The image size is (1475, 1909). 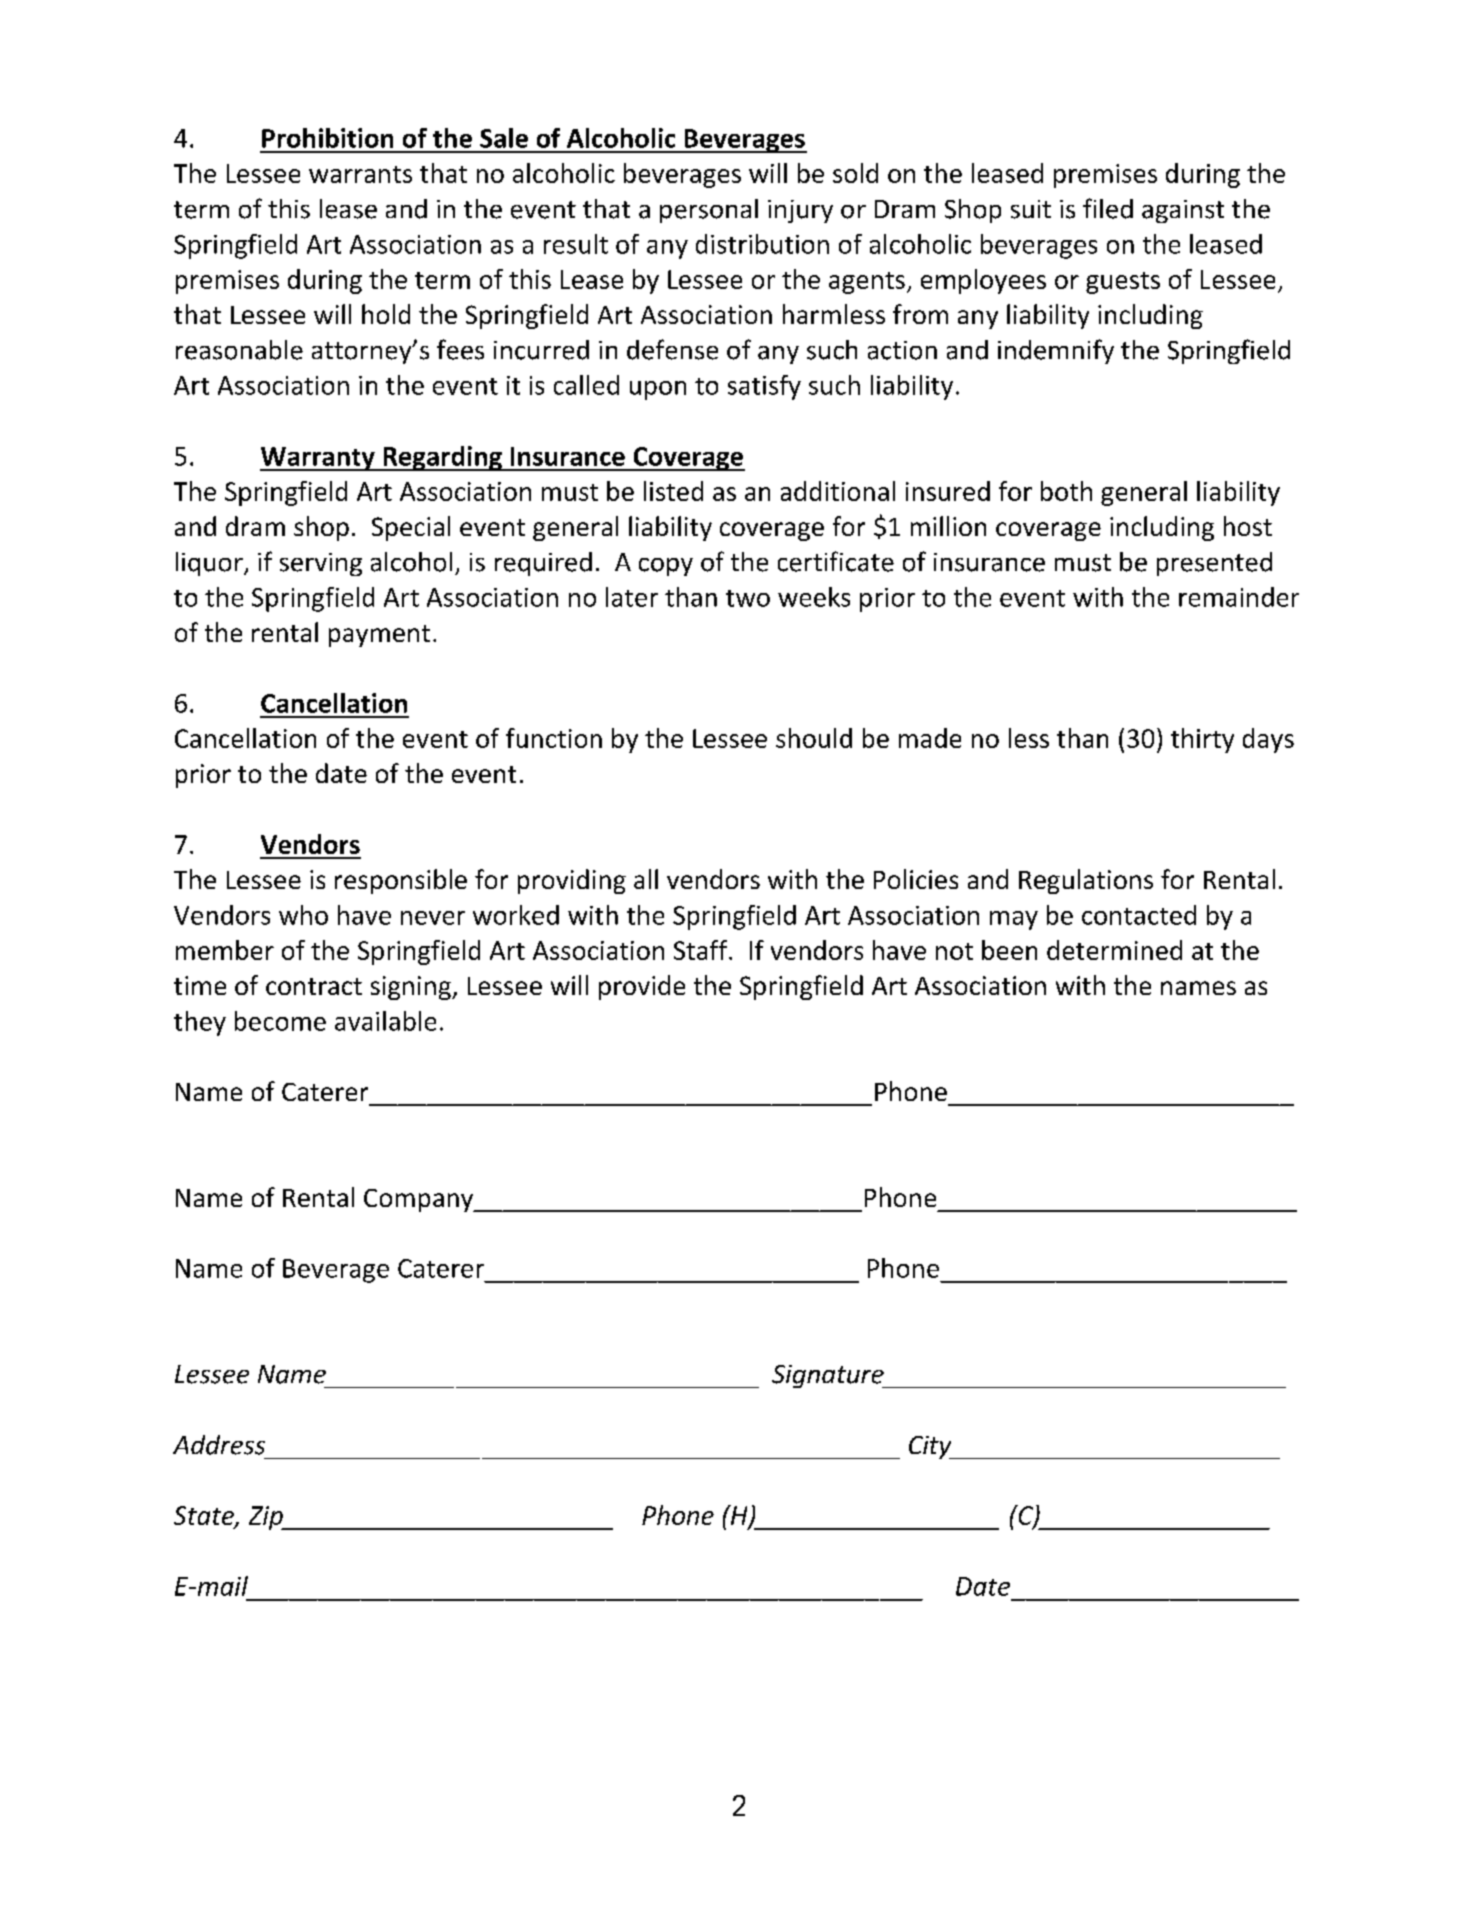 What do you see at coordinates (386, 314) in the screenshot?
I see `hold` at bounding box center [386, 314].
